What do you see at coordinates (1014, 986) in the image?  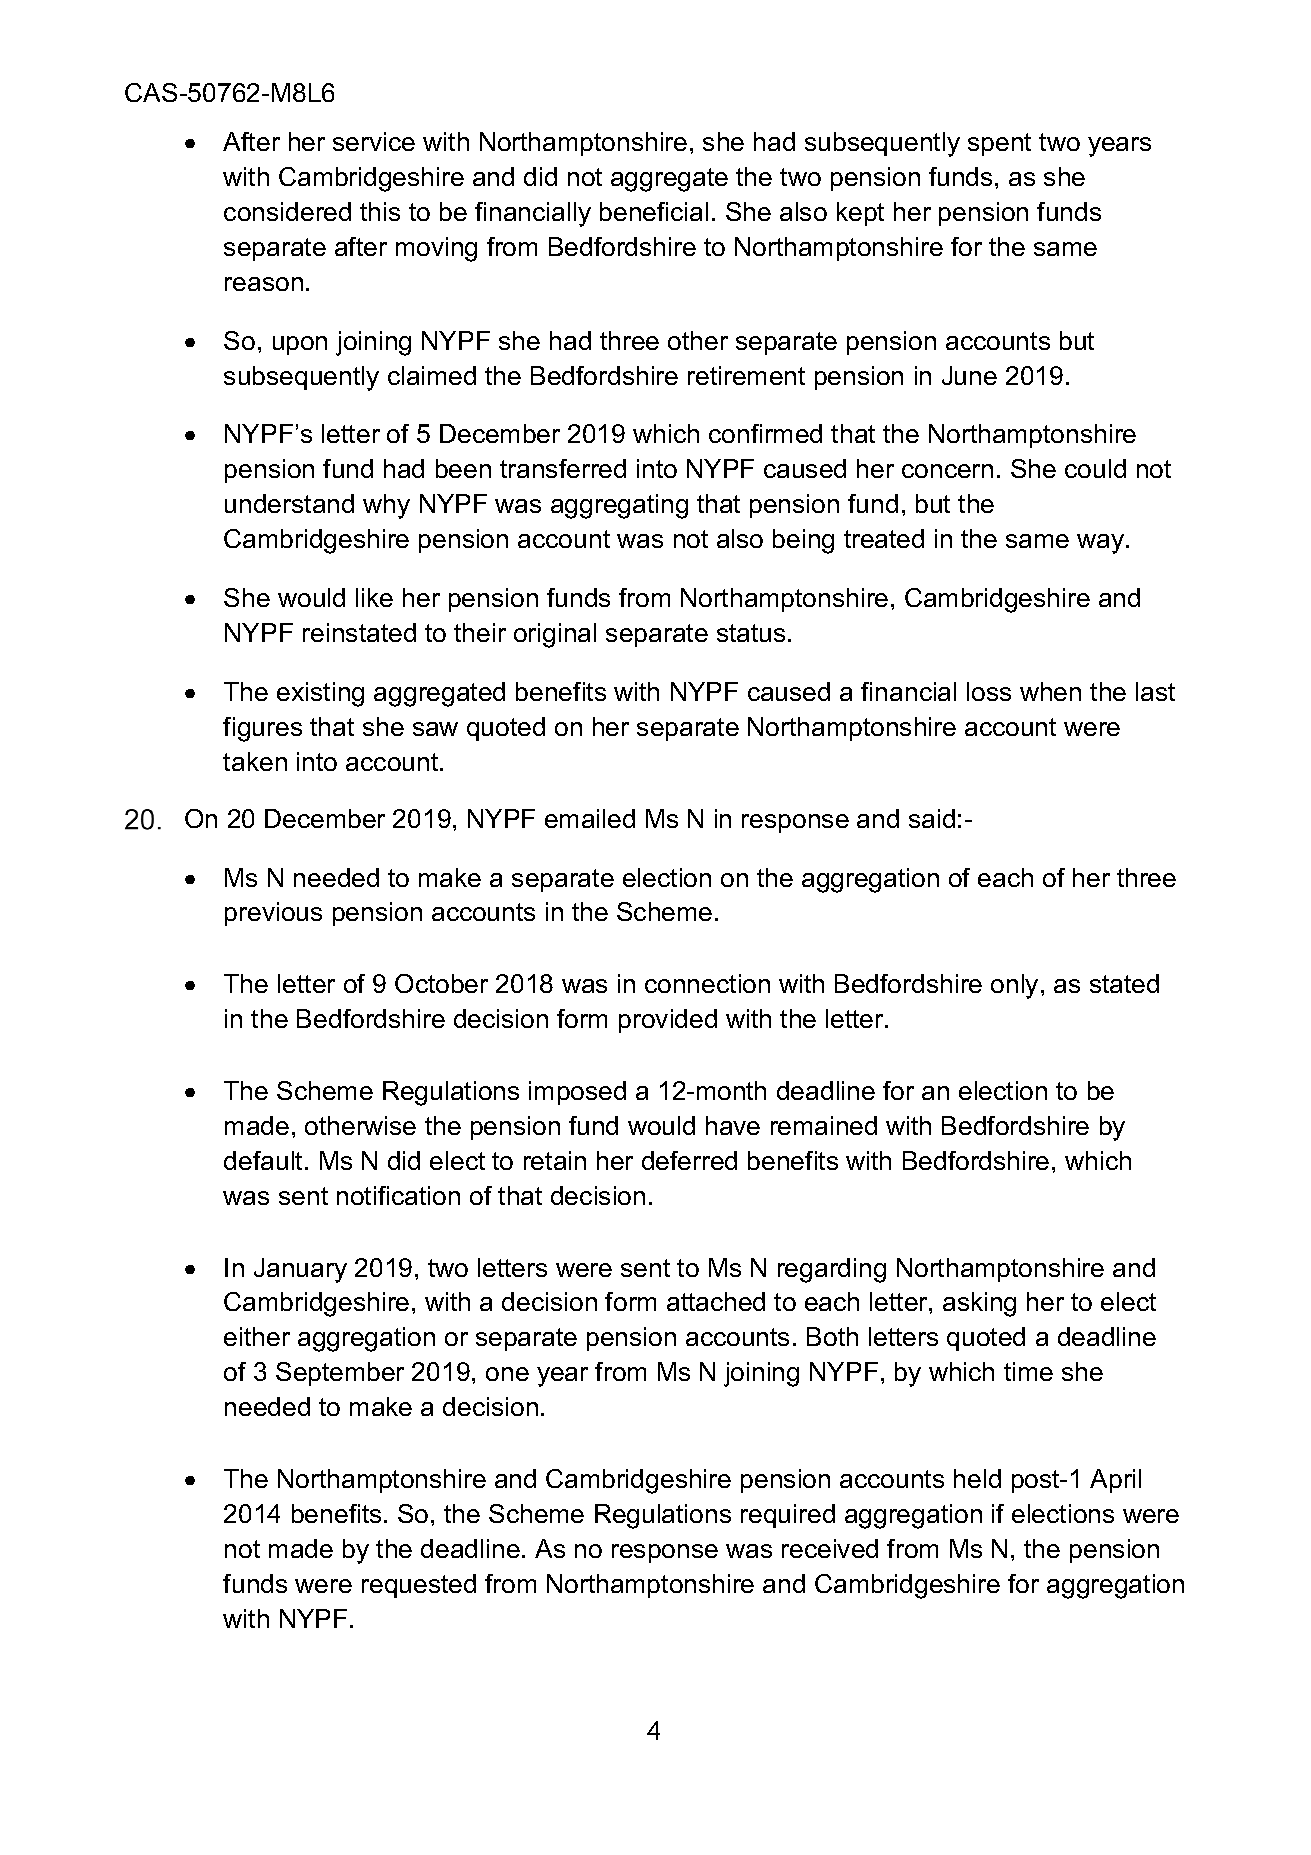 I see `only` at bounding box center [1014, 986].
